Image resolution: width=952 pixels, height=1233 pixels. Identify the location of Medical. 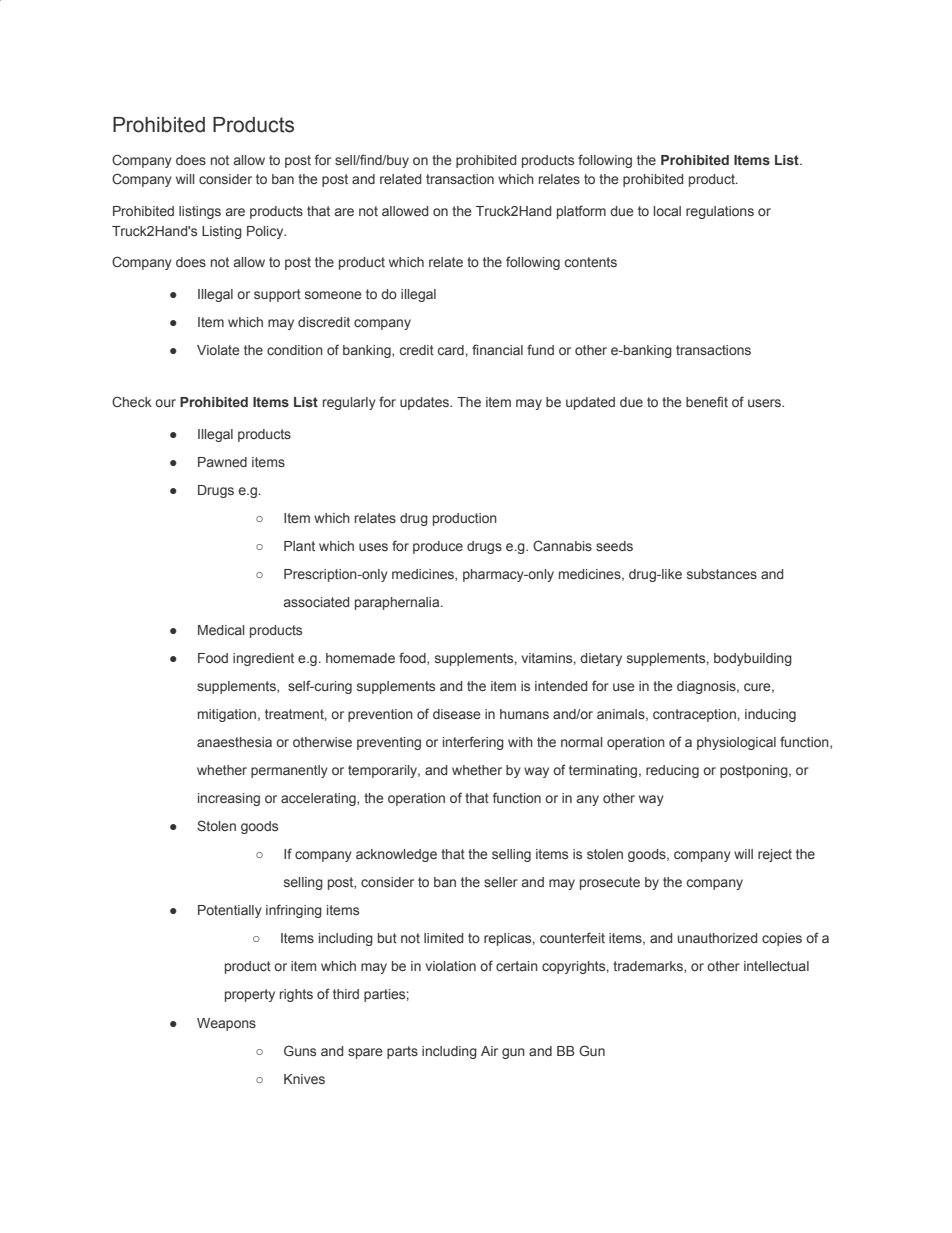
(221, 630).
